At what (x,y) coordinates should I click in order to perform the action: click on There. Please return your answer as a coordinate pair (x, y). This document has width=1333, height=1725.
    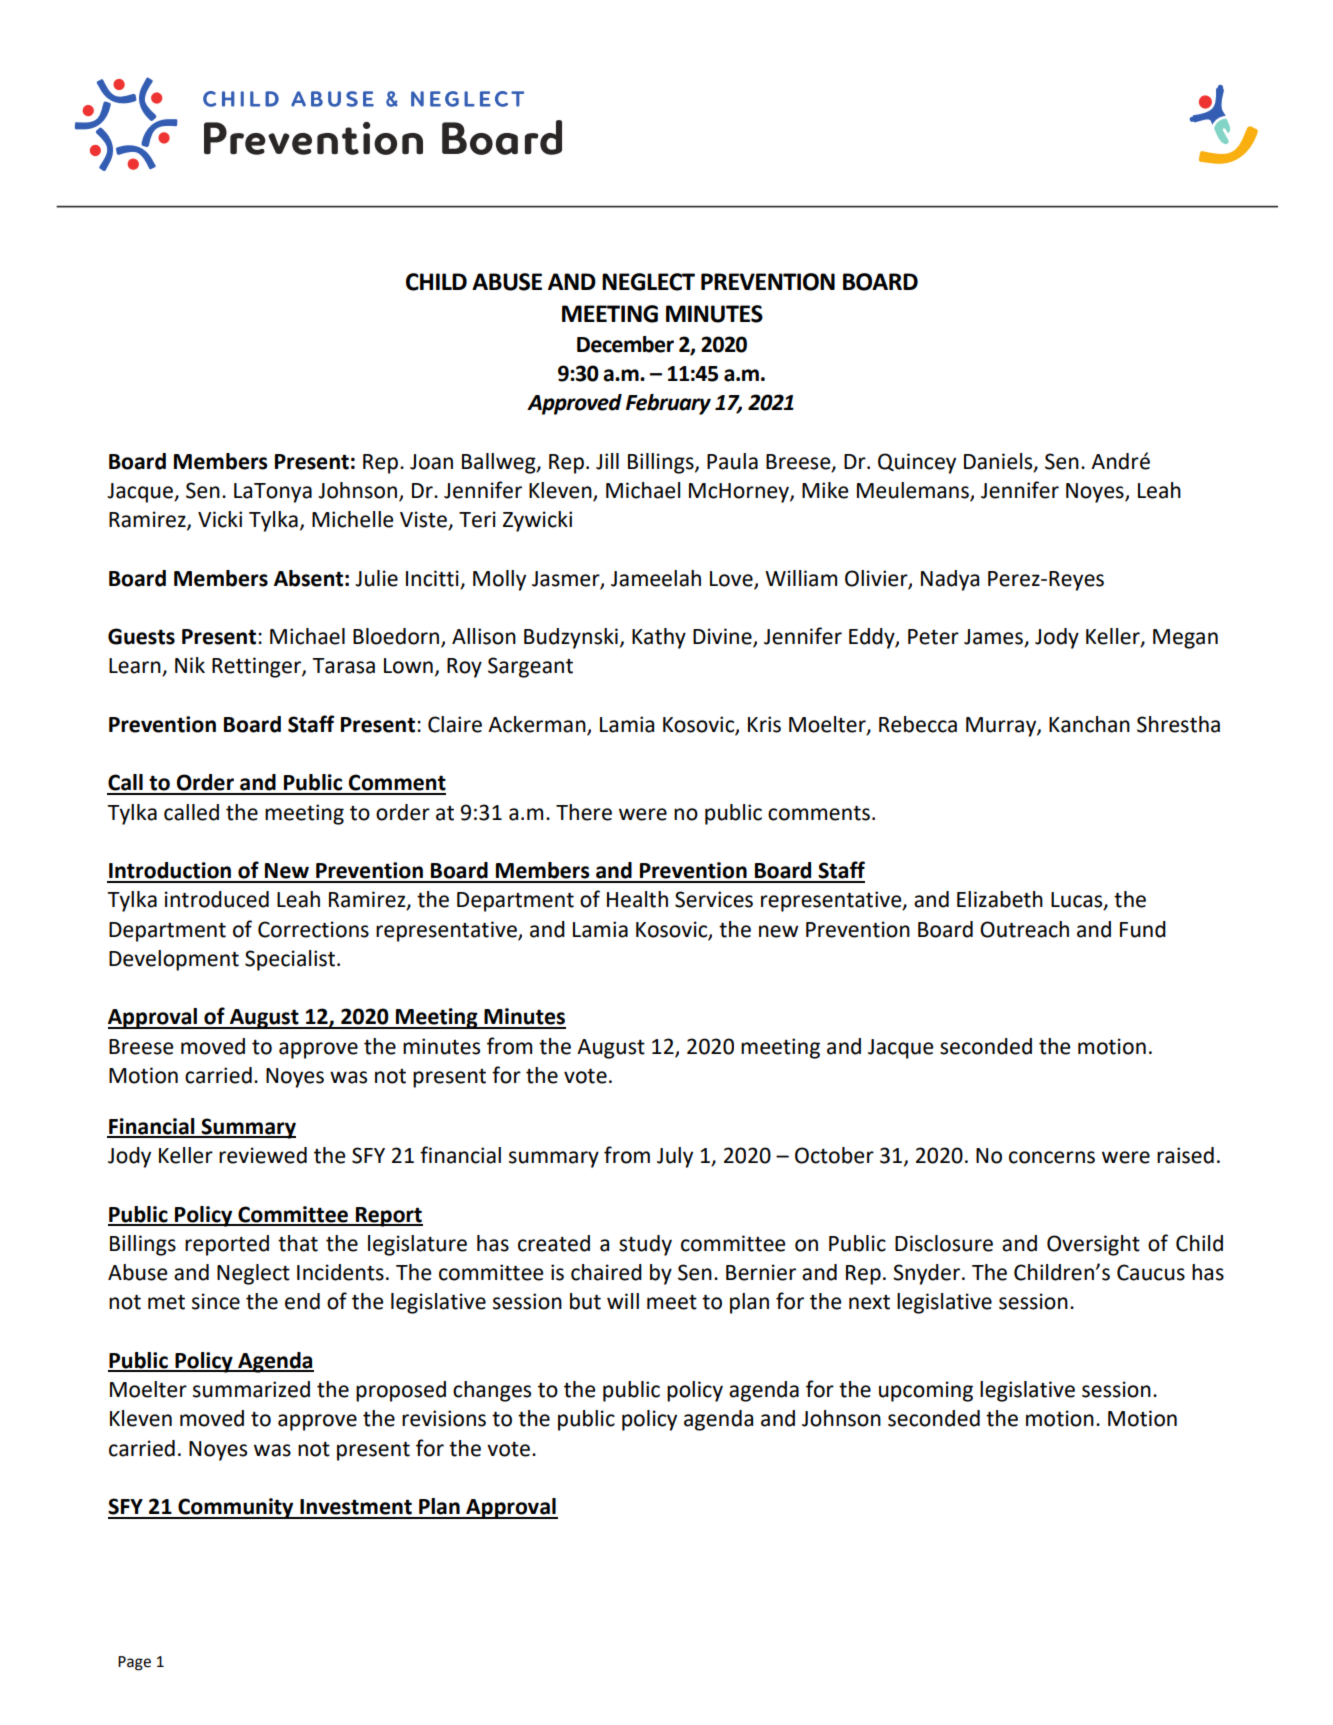
    Looking at the image, I should click on (584, 812).
